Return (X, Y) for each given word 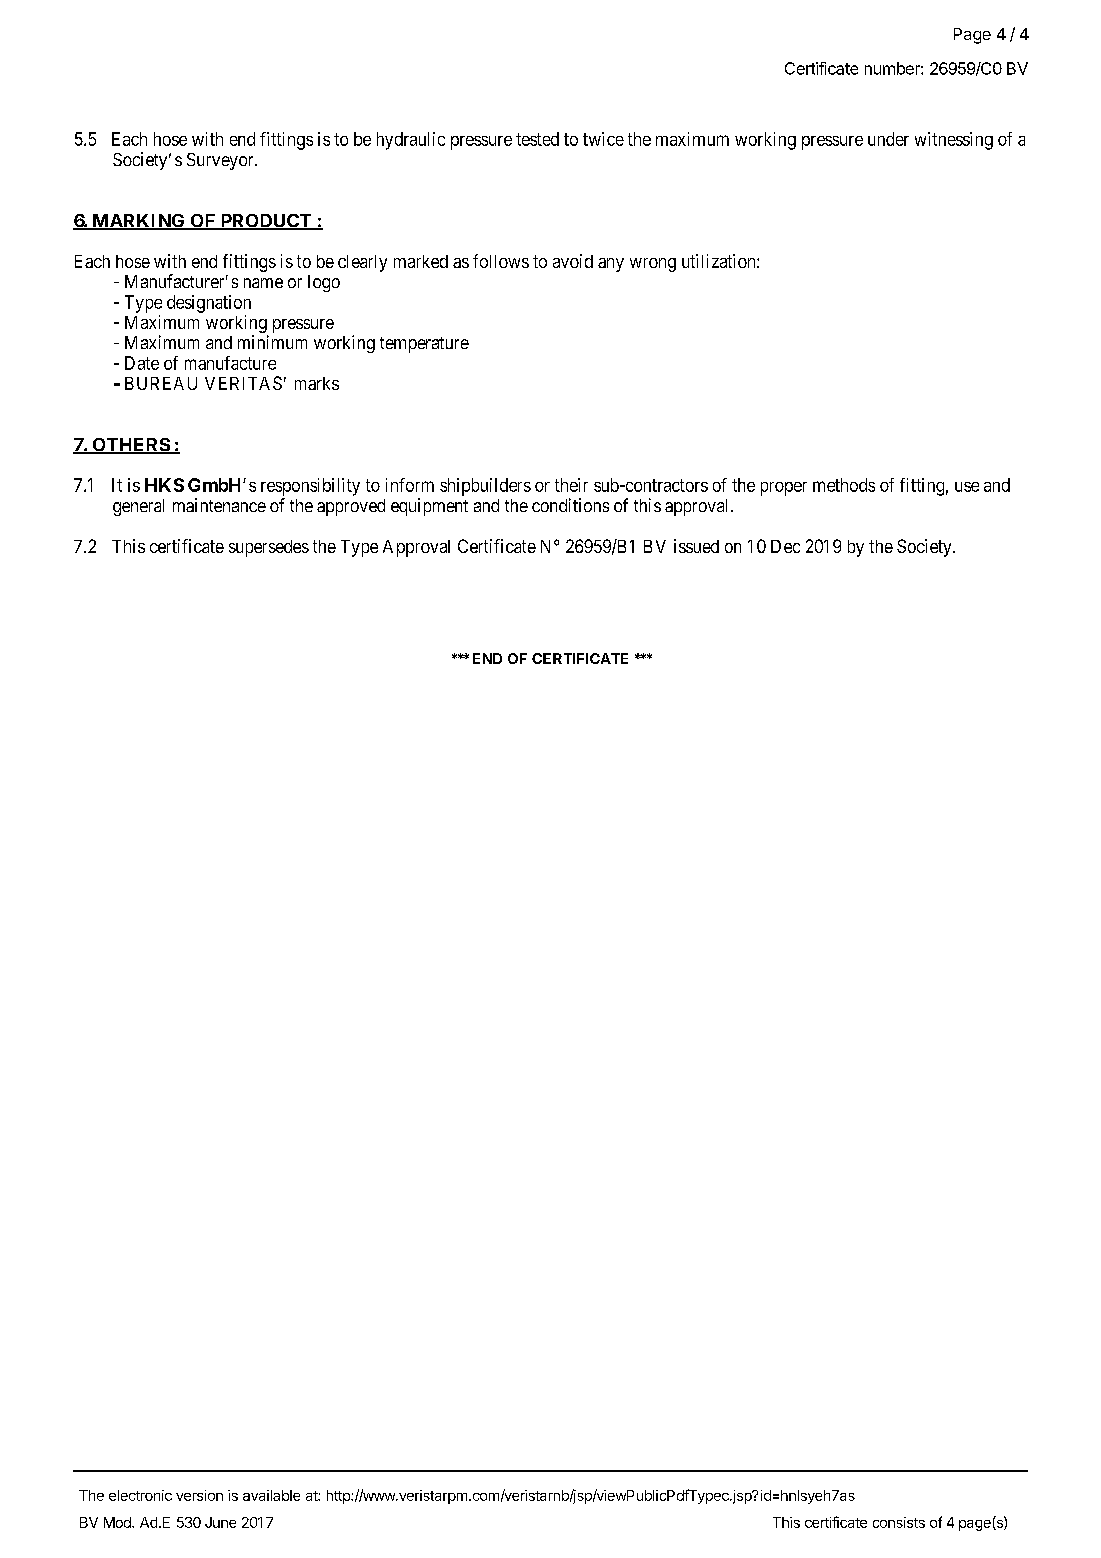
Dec (785, 546)
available (271, 1495)
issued (696, 546)
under (888, 139)
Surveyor (221, 161)
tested (537, 139)
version (199, 1495)
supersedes (269, 548)
